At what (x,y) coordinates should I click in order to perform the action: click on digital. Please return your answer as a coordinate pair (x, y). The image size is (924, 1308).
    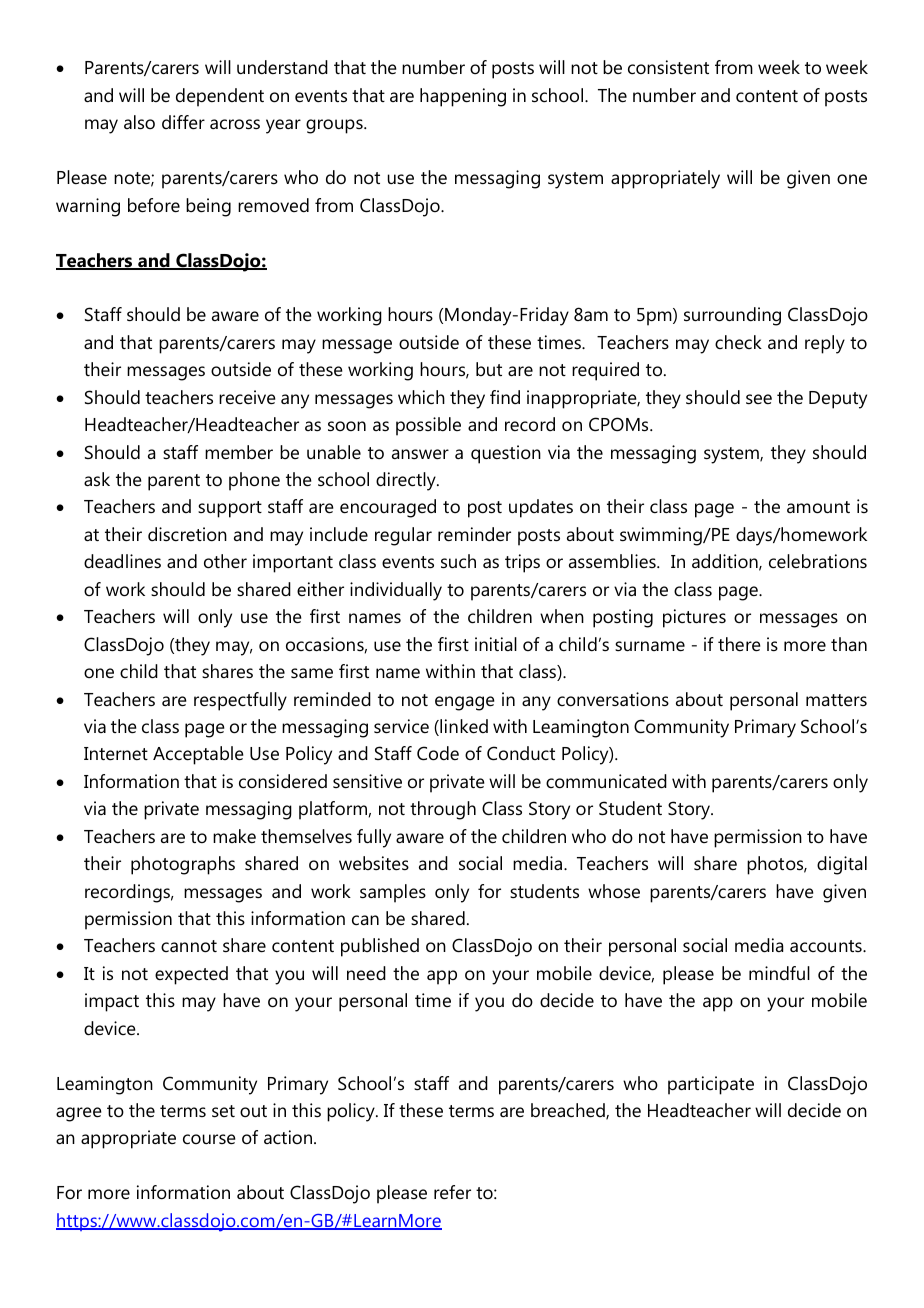
    Looking at the image, I should click on (842, 865).
